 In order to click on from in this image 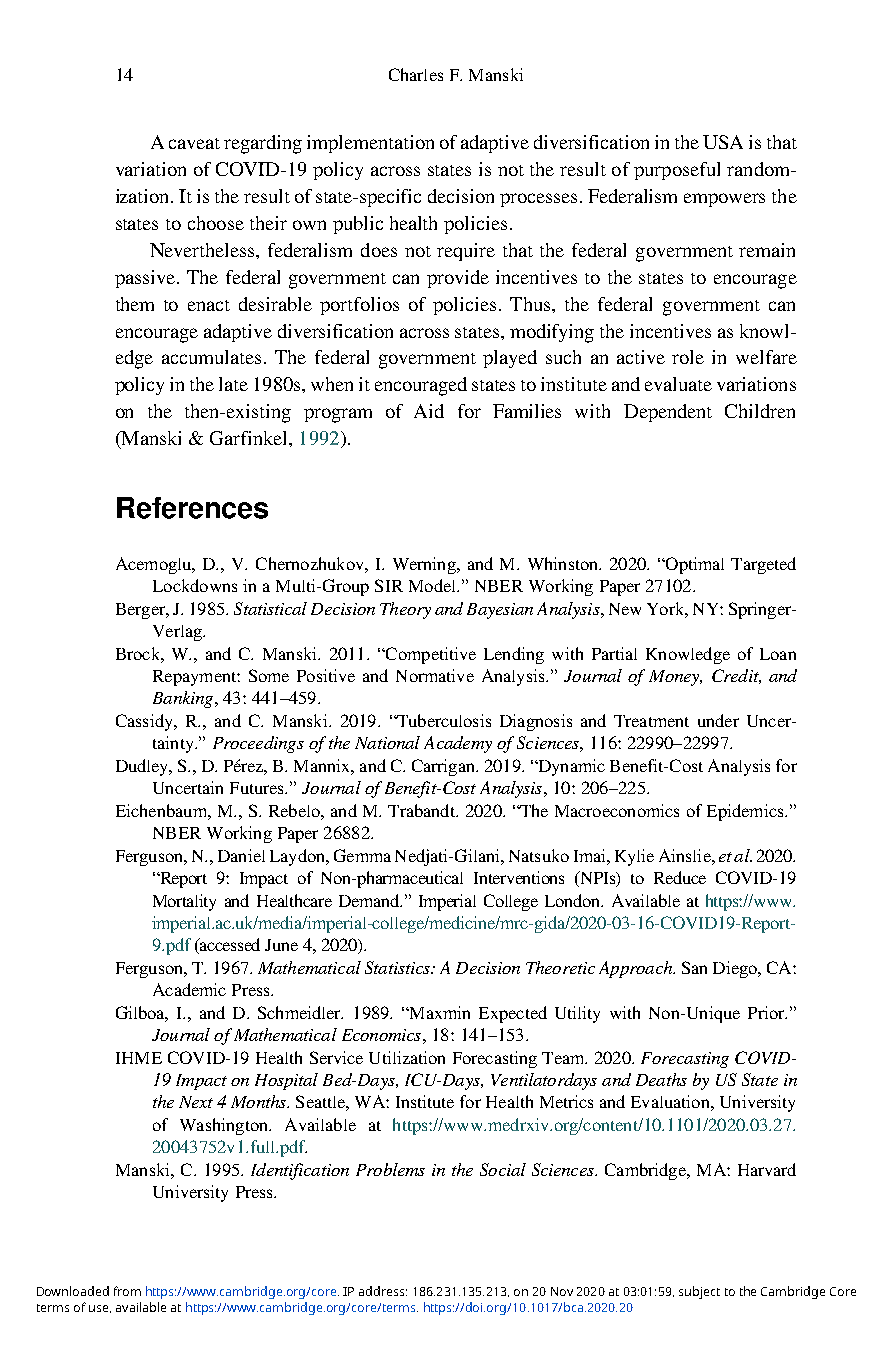, I will do `click(127, 1291)`.
